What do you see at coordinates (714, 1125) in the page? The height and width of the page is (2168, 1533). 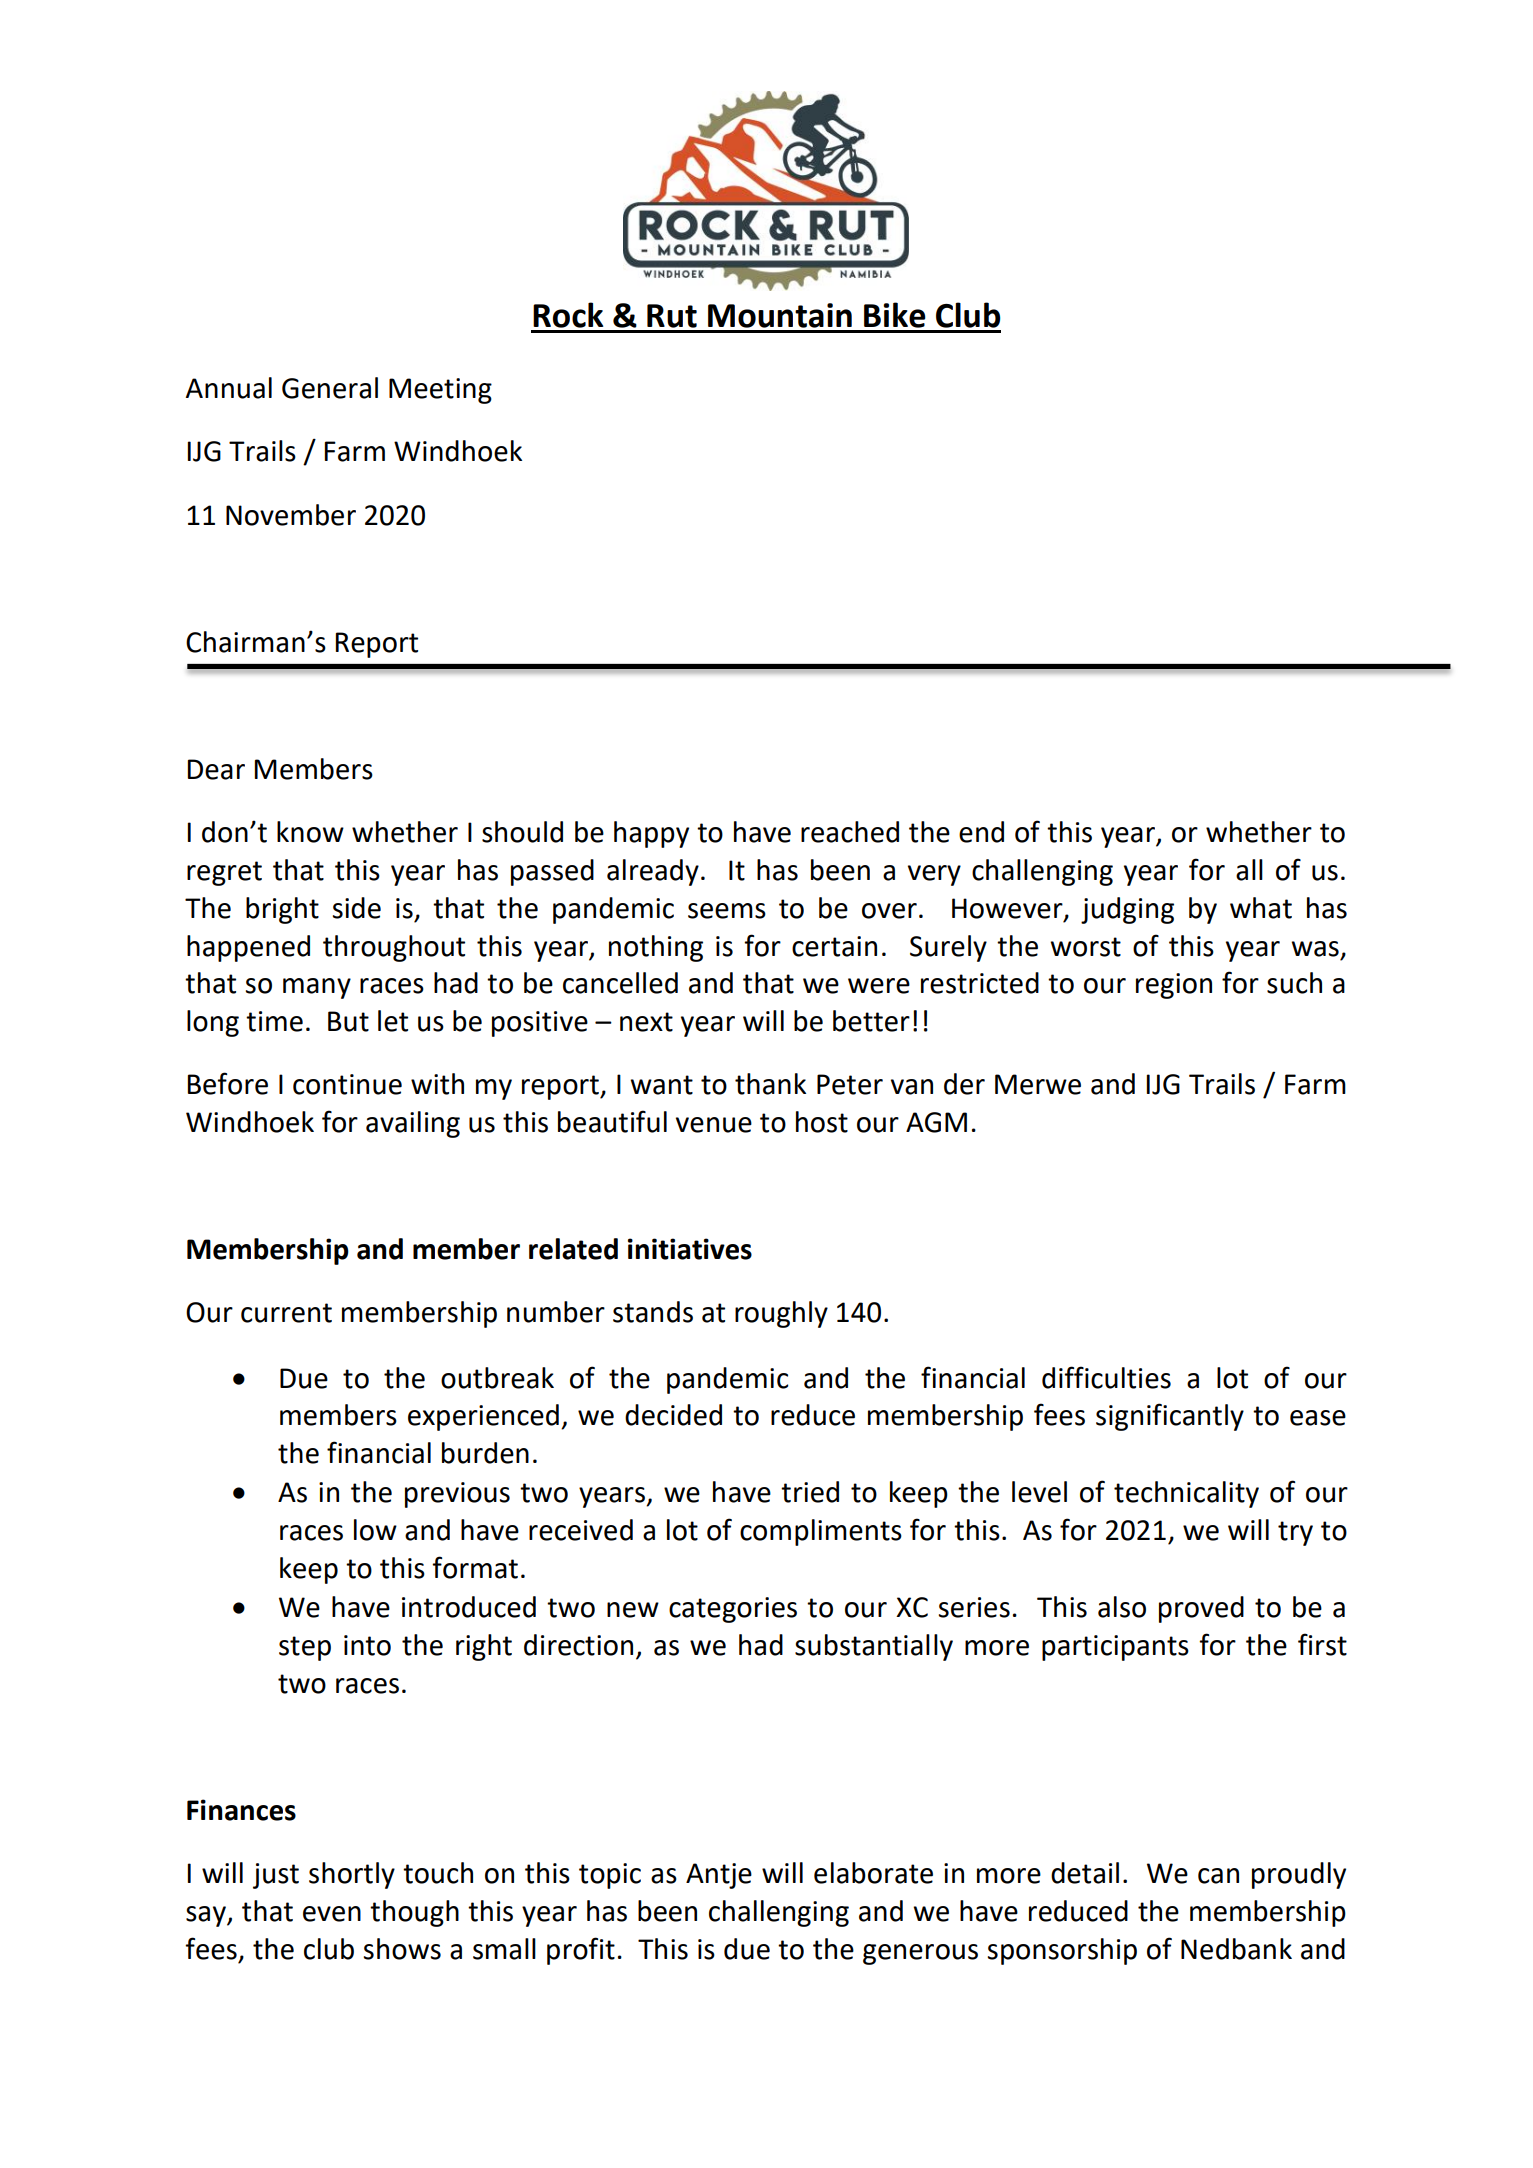 I see `venue` at bounding box center [714, 1125].
